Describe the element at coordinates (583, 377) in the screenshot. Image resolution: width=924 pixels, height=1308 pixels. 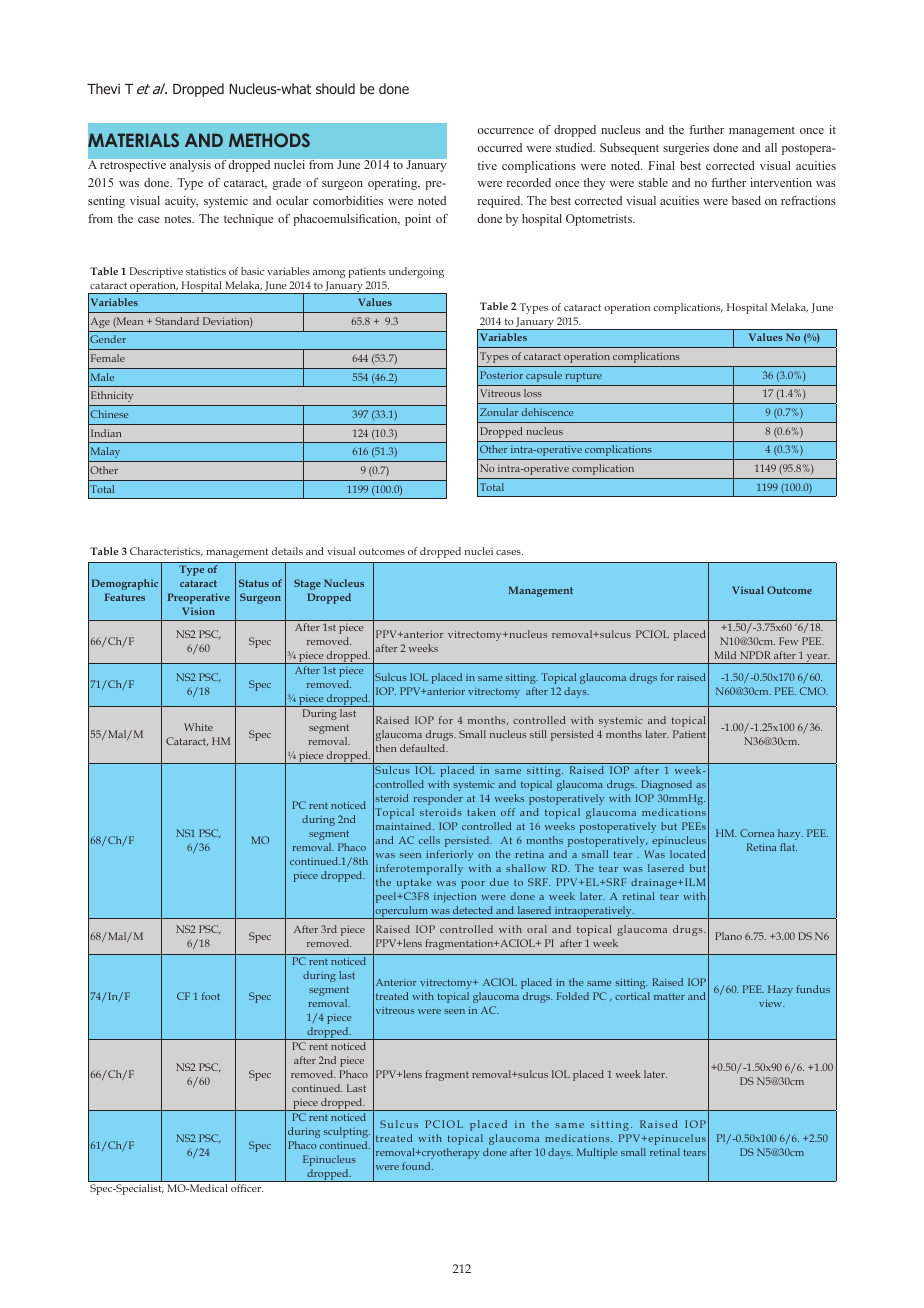
I see `rupture` at that location.
